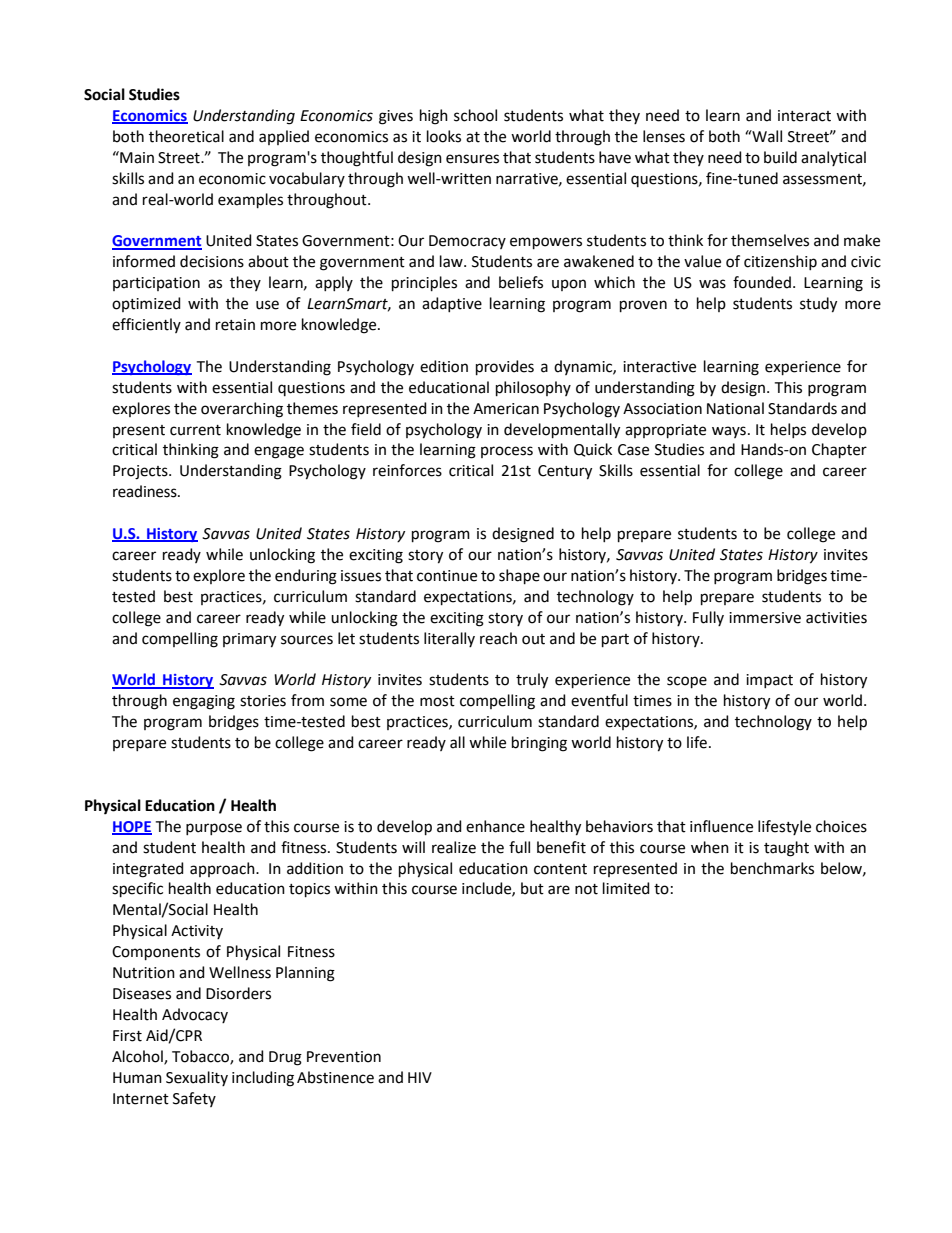 This page has height=1233, width=952. Describe the element at coordinates (786, 849) in the page. I see `taught` at that location.
